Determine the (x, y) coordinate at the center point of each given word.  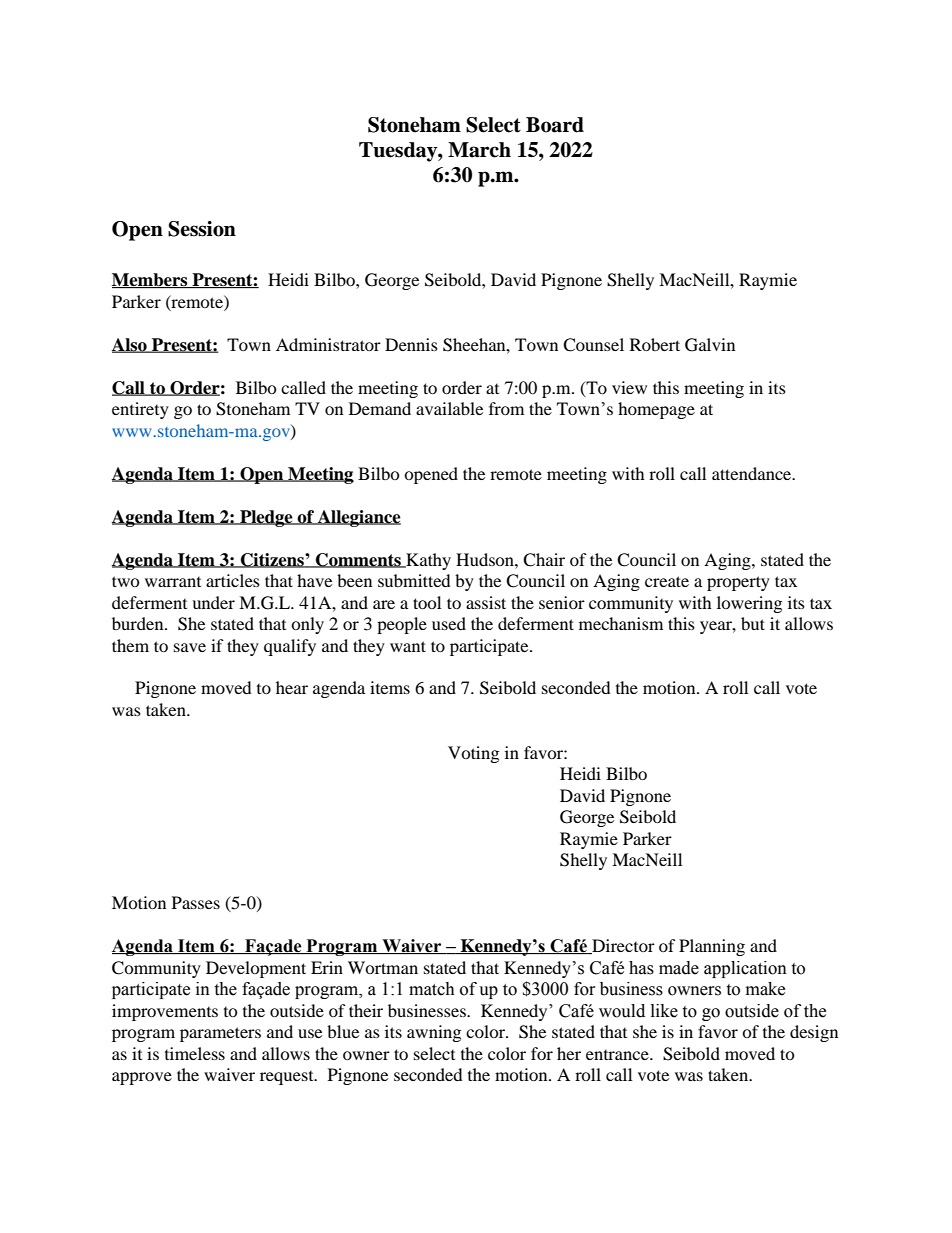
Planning (712, 947)
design (814, 1033)
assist (486, 602)
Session (202, 229)
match (432, 989)
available (449, 408)
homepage (656, 410)
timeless (195, 1053)
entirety (140, 410)
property (738, 583)
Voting (473, 754)
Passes (196, 902)
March (479, 150)
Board (555, 125)
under (213, 602)
